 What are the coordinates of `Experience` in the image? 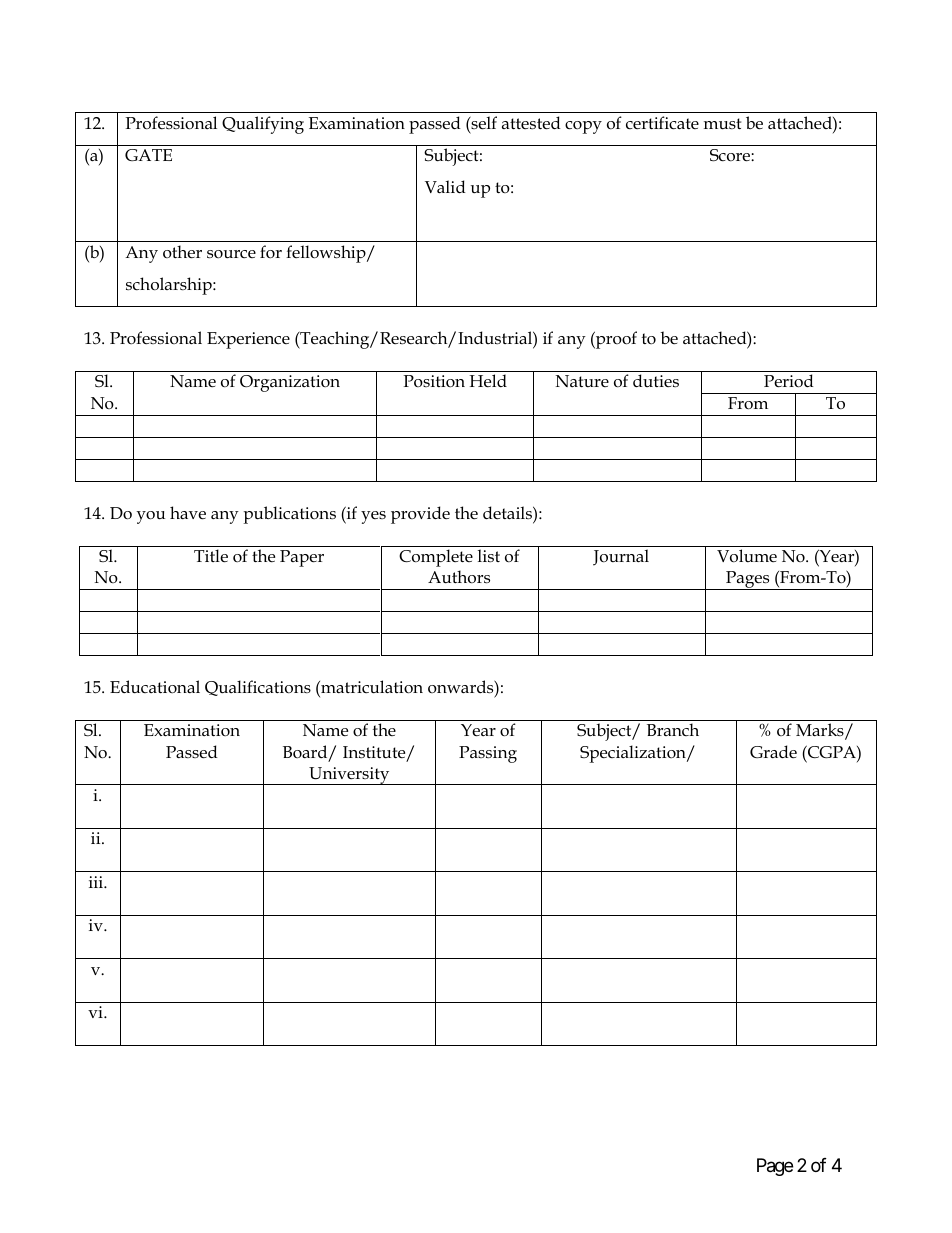 It's located at (248, 340).
